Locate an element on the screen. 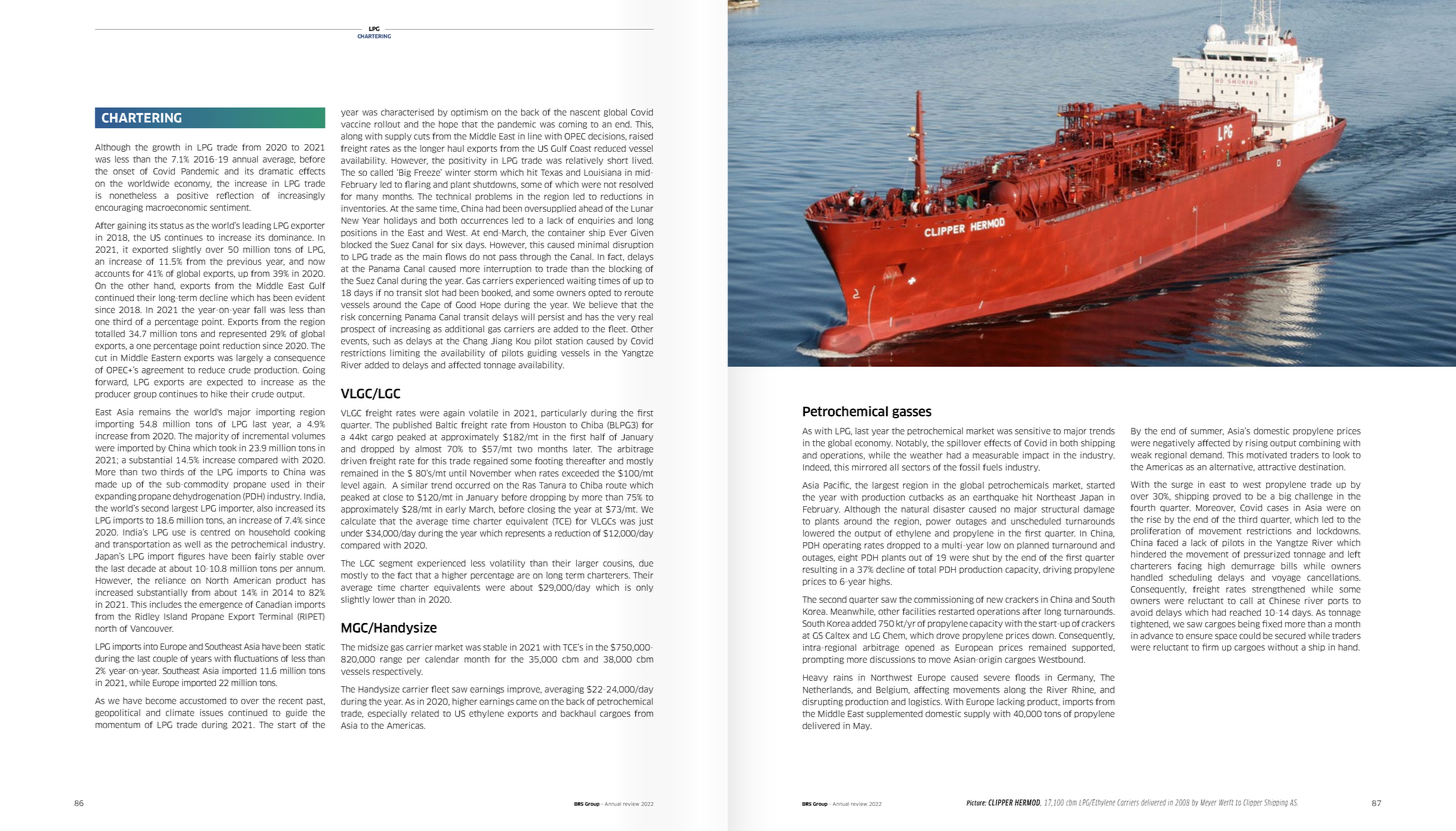 This screenshot has height=831, width=1456. raised is located at coordinates (641, 136).
